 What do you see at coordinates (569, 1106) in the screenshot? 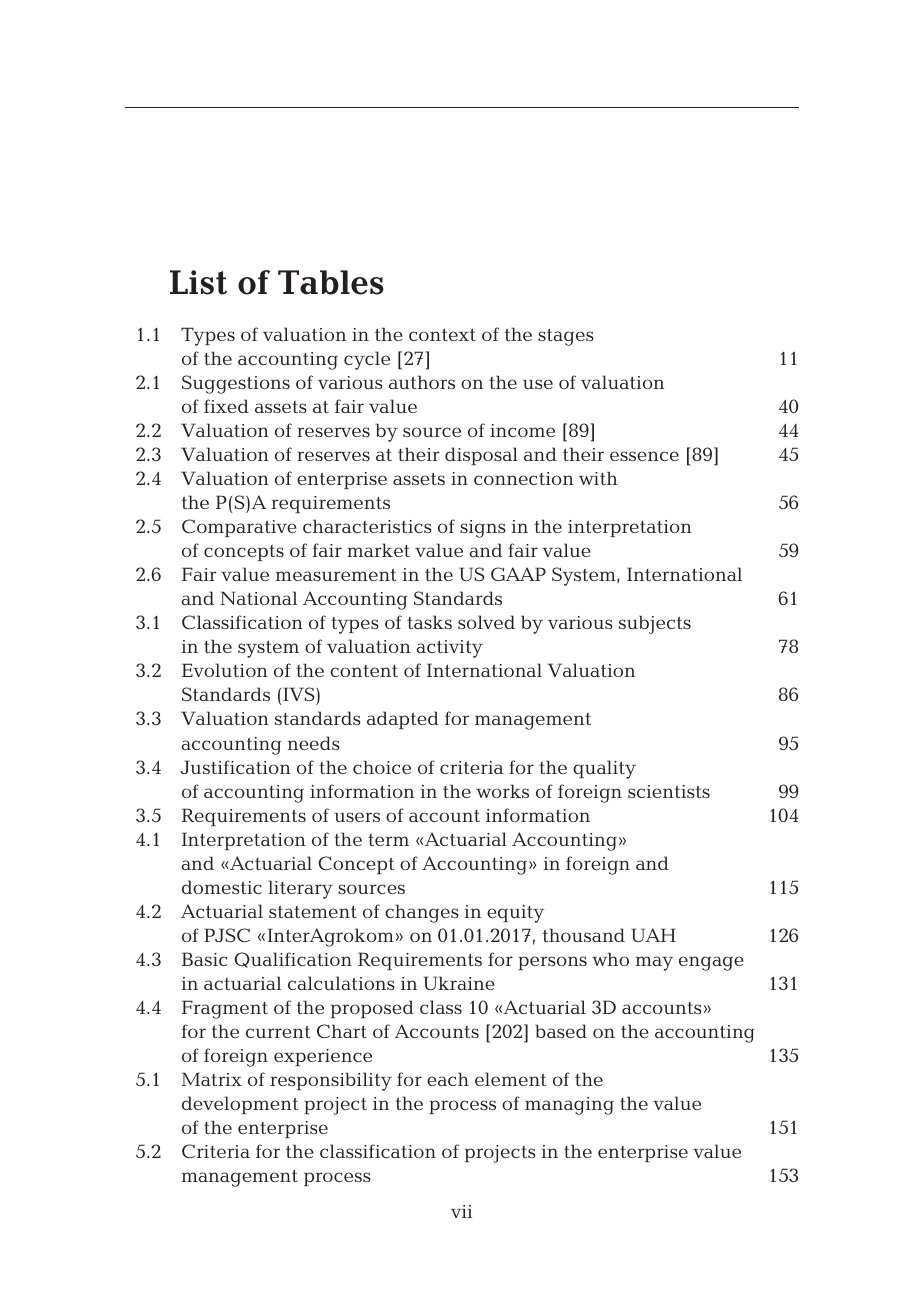
I see `managing` at bounding box center [569, 1106].
